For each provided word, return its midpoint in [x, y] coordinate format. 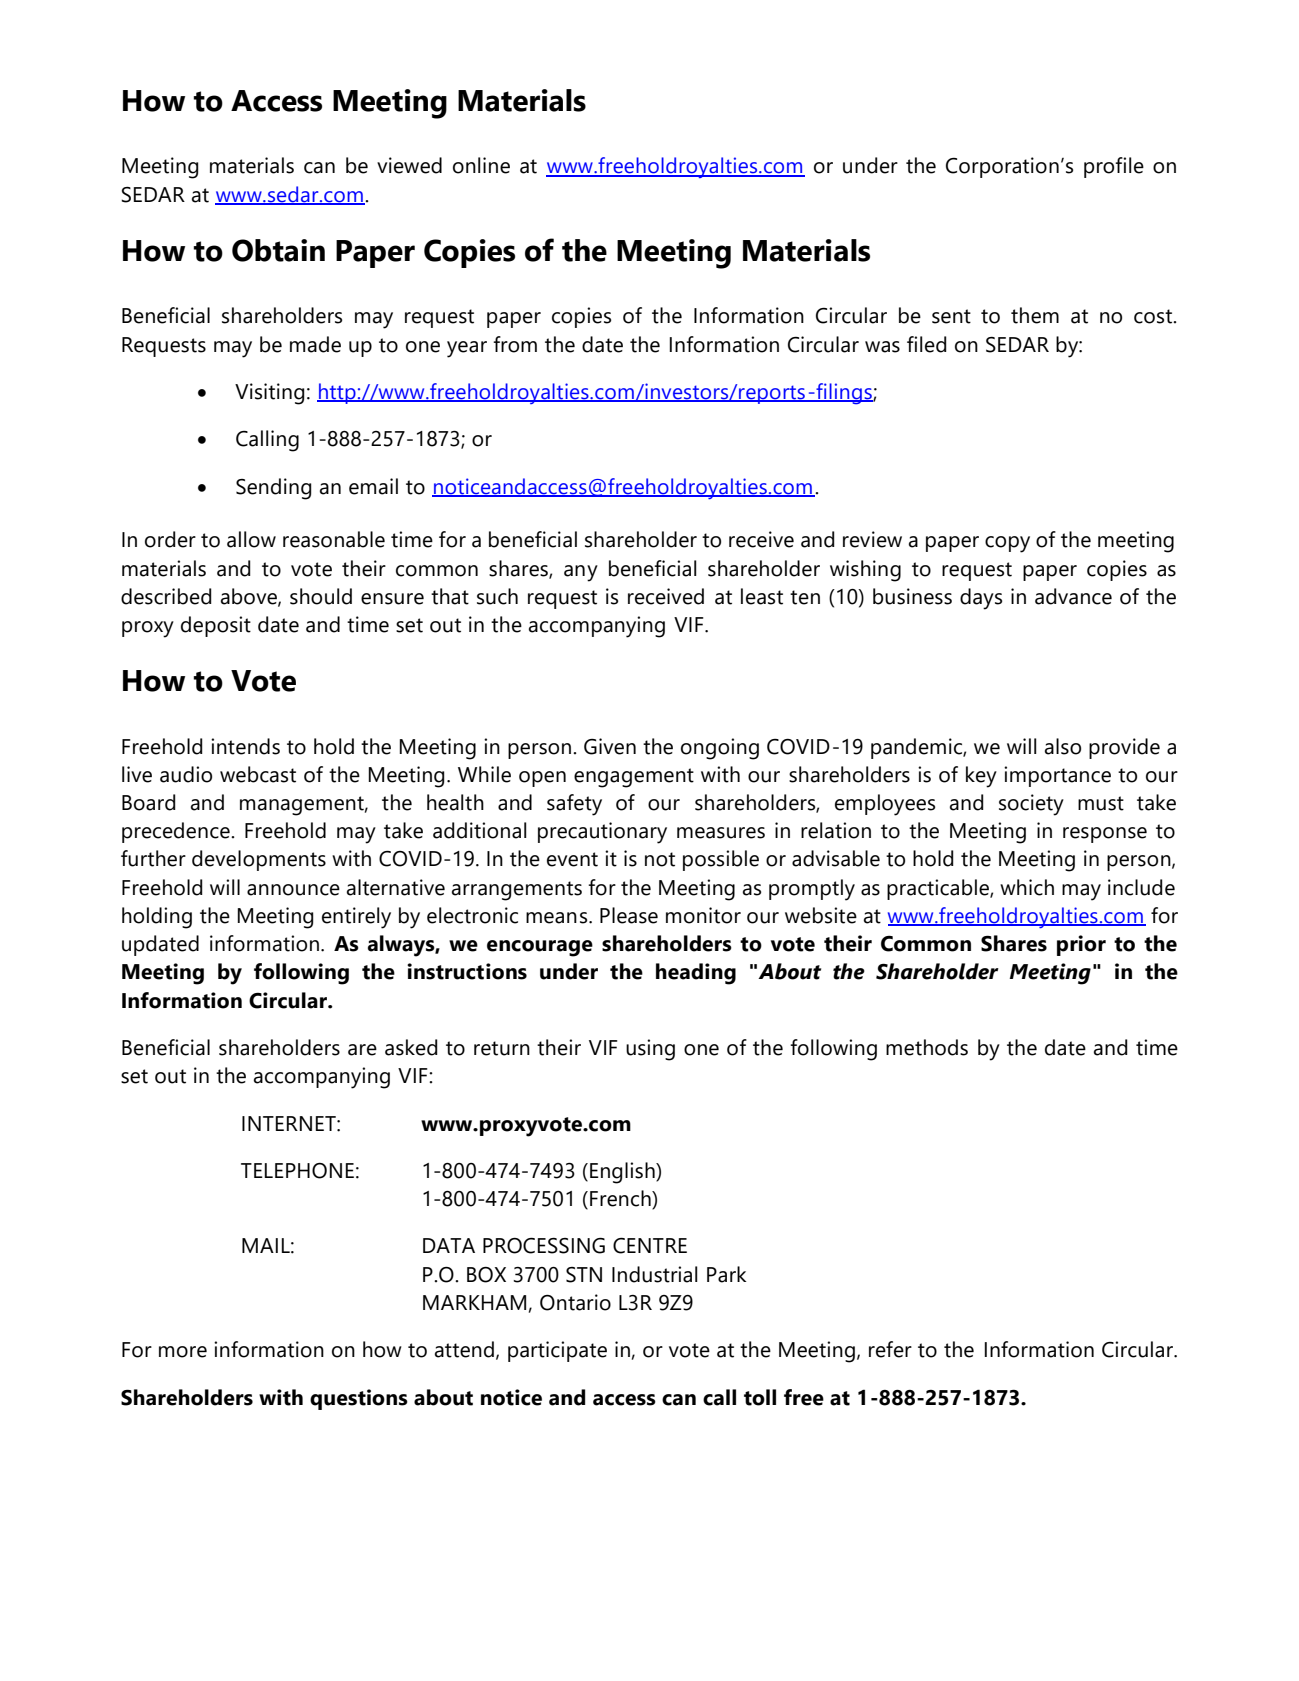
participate [557, 1351]
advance [1073, 596]
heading [696, 974]
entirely [356, 918]
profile [1114, 167]
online [481, 165]
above [250, 597]
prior [1081, 945]
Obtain [278, 250]
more [183, 1352]
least [762, 596]
